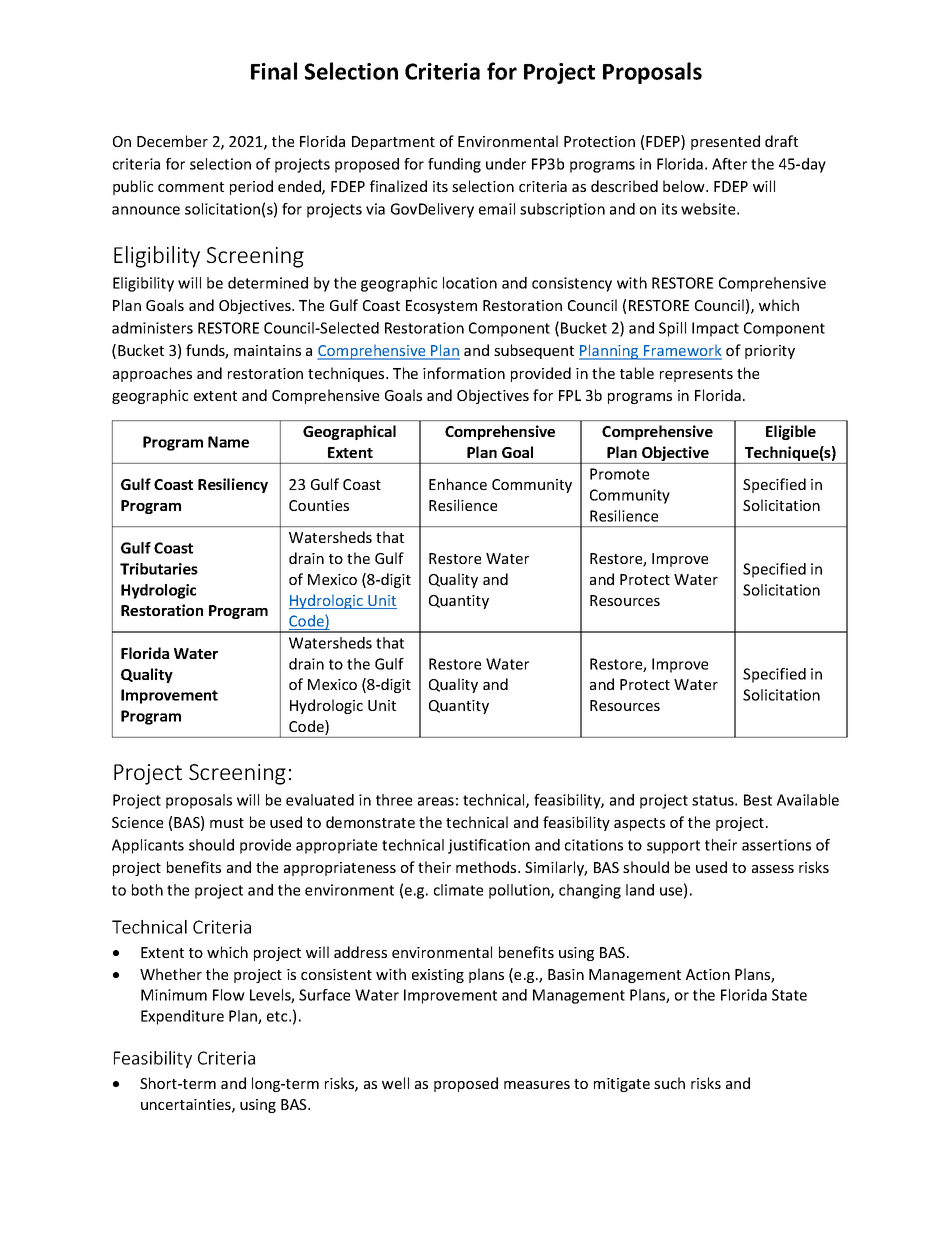 The height and width of the image is (1233, 952). Describe the element at coordinates (537, 1085) in the image. I see `measures` at that location.
